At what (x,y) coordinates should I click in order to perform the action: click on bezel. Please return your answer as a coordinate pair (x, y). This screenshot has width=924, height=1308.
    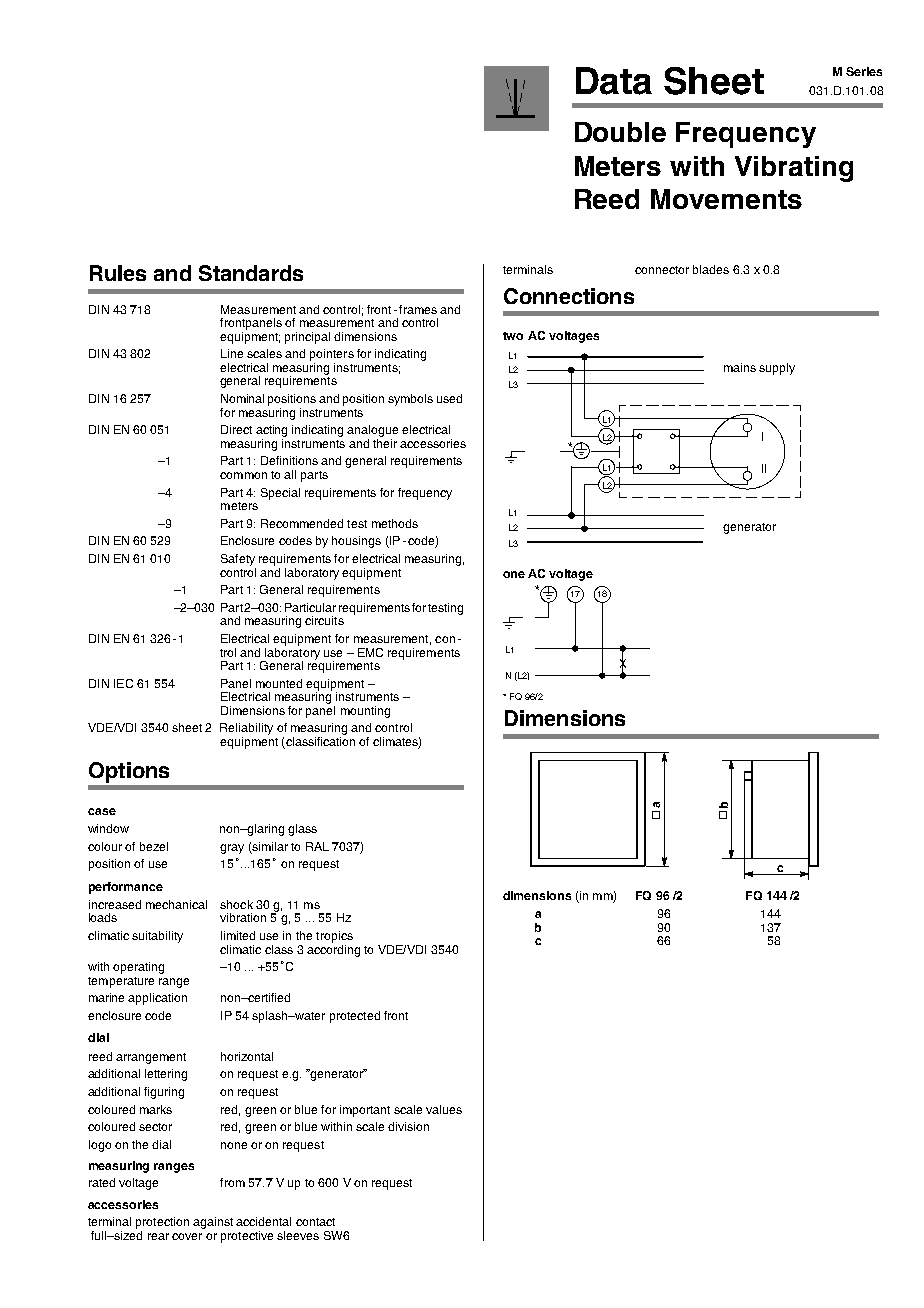
    Looking at the image, I should click on (154, 846).
